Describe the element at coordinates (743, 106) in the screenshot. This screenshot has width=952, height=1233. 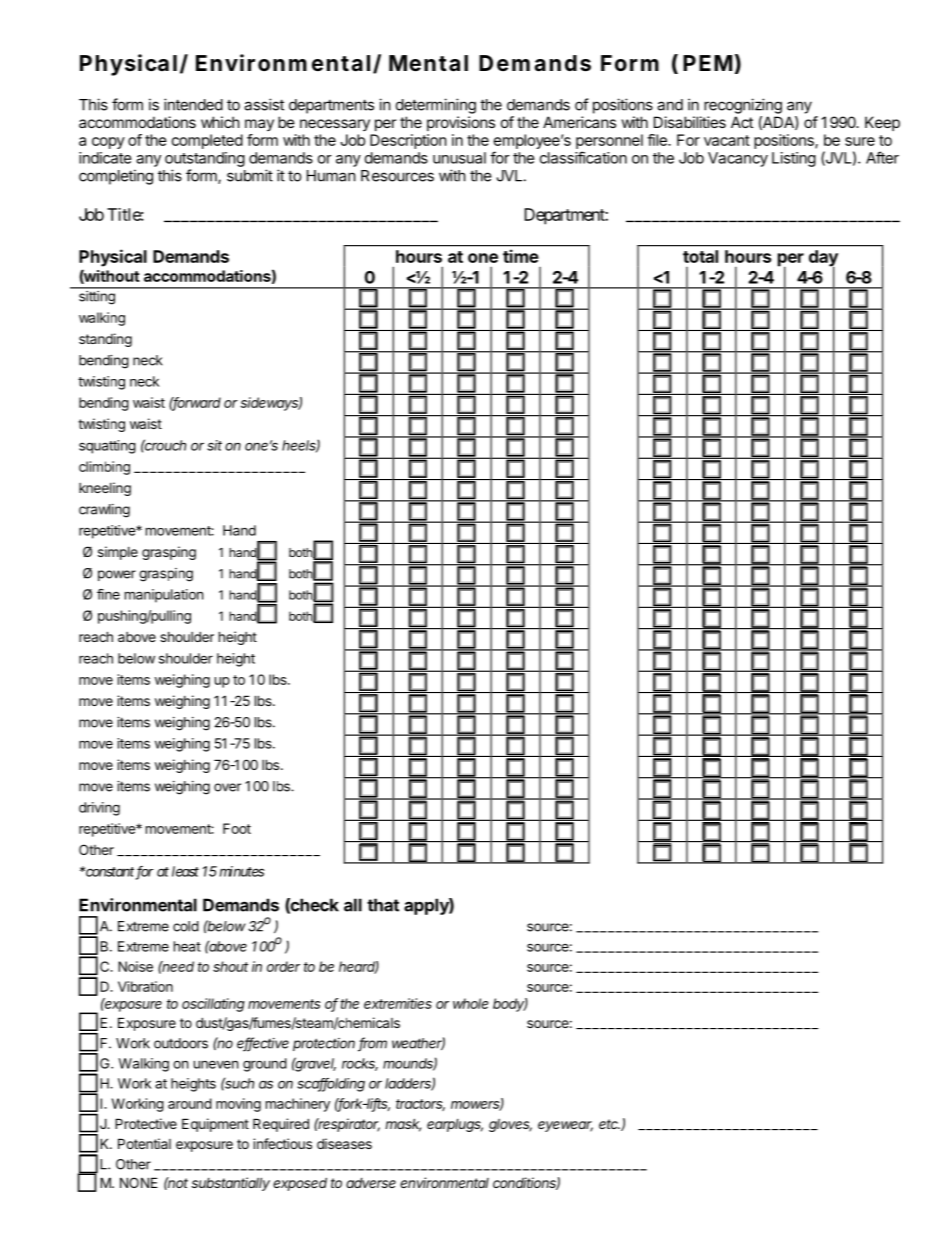
I see `recognizing` at that location.
